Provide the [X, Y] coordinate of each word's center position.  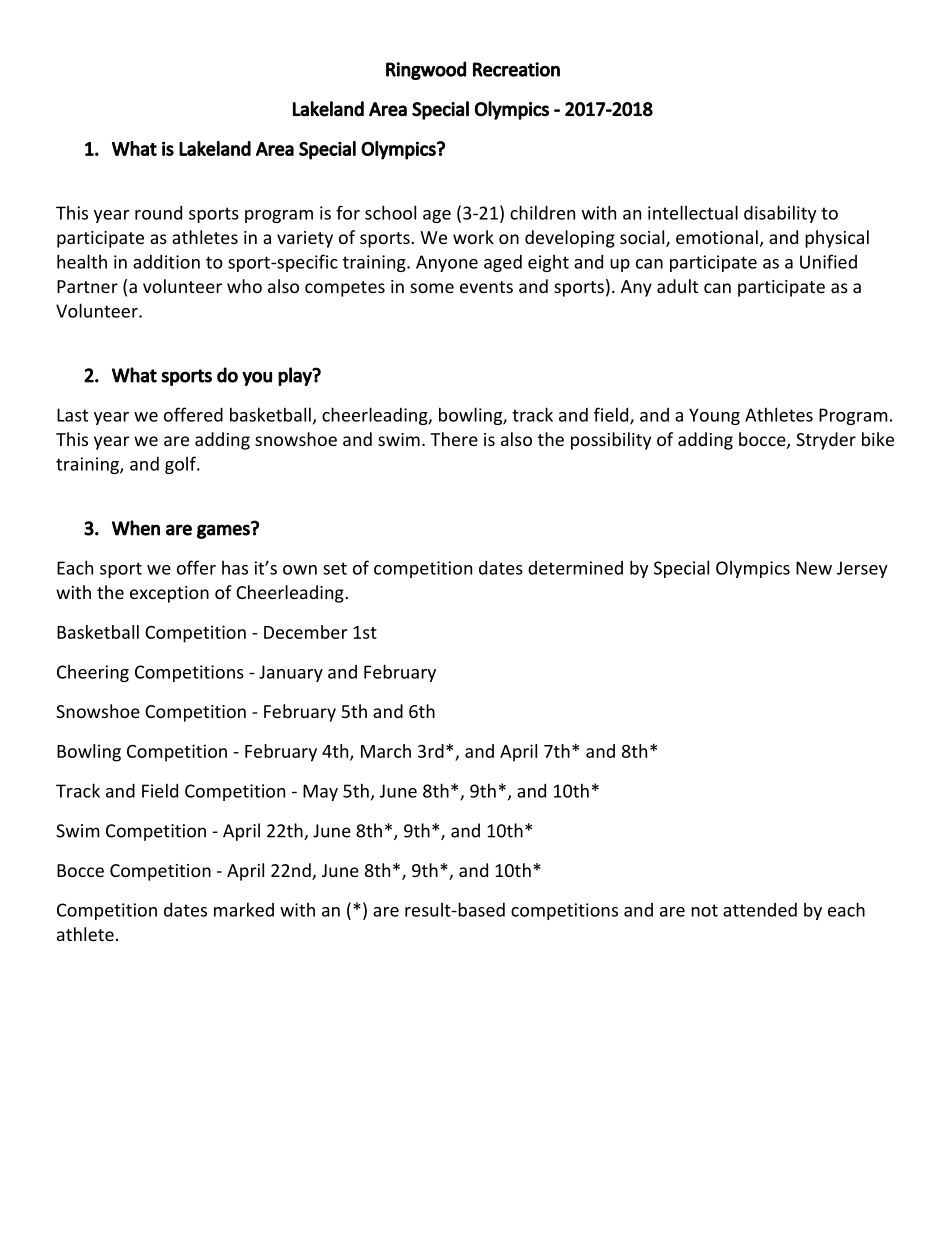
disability [780, 214]
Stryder [826, 441]
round [158, 213]
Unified [828, 261]
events [486, 287]
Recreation [516, 69]
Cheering [93, 673]
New [814, 568]
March [386, 751]
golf [181, 465]
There [454, 439]
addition [166, 262]
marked [244, 909]
